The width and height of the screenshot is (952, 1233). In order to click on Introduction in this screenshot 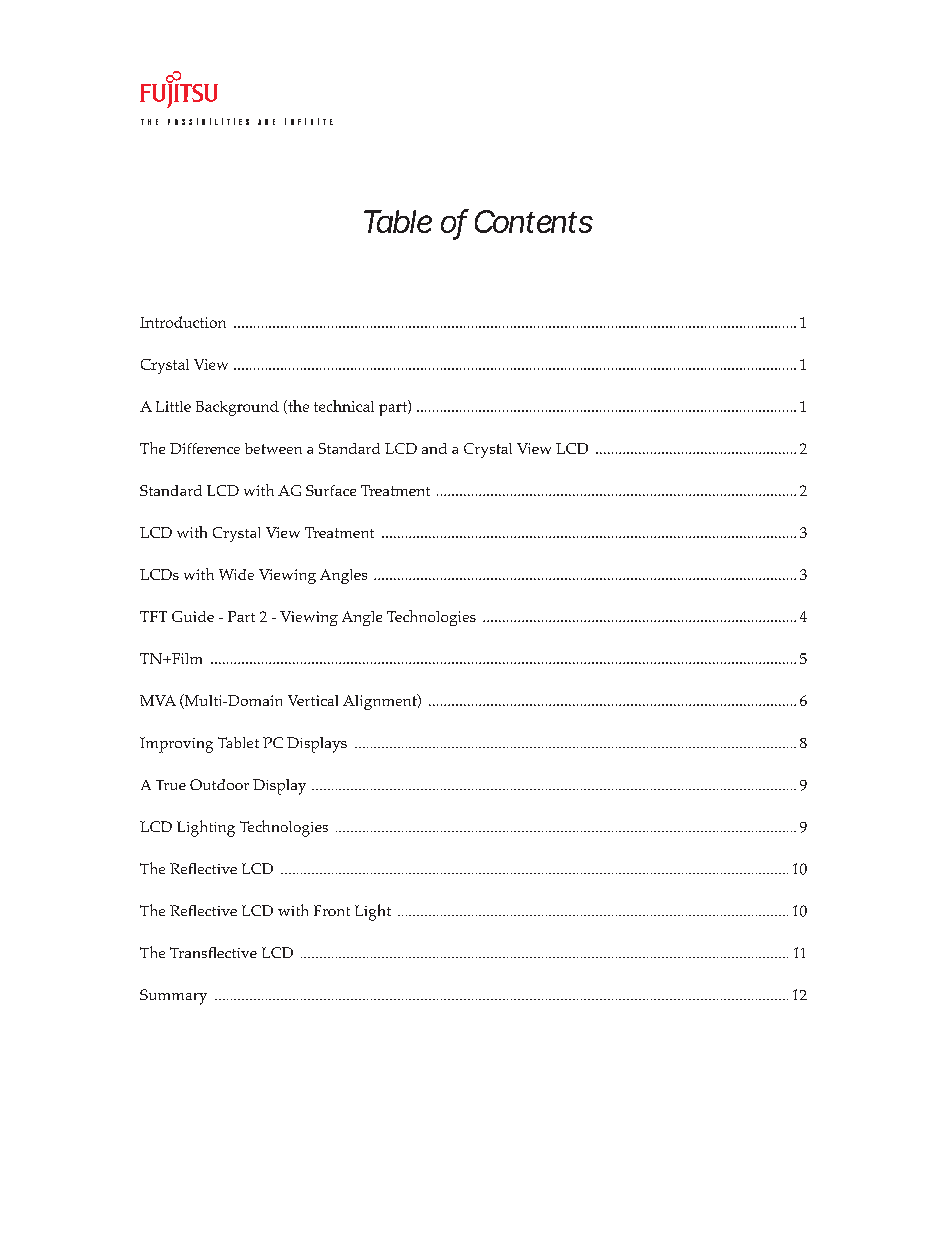, I will do `click(183, 322)`.
